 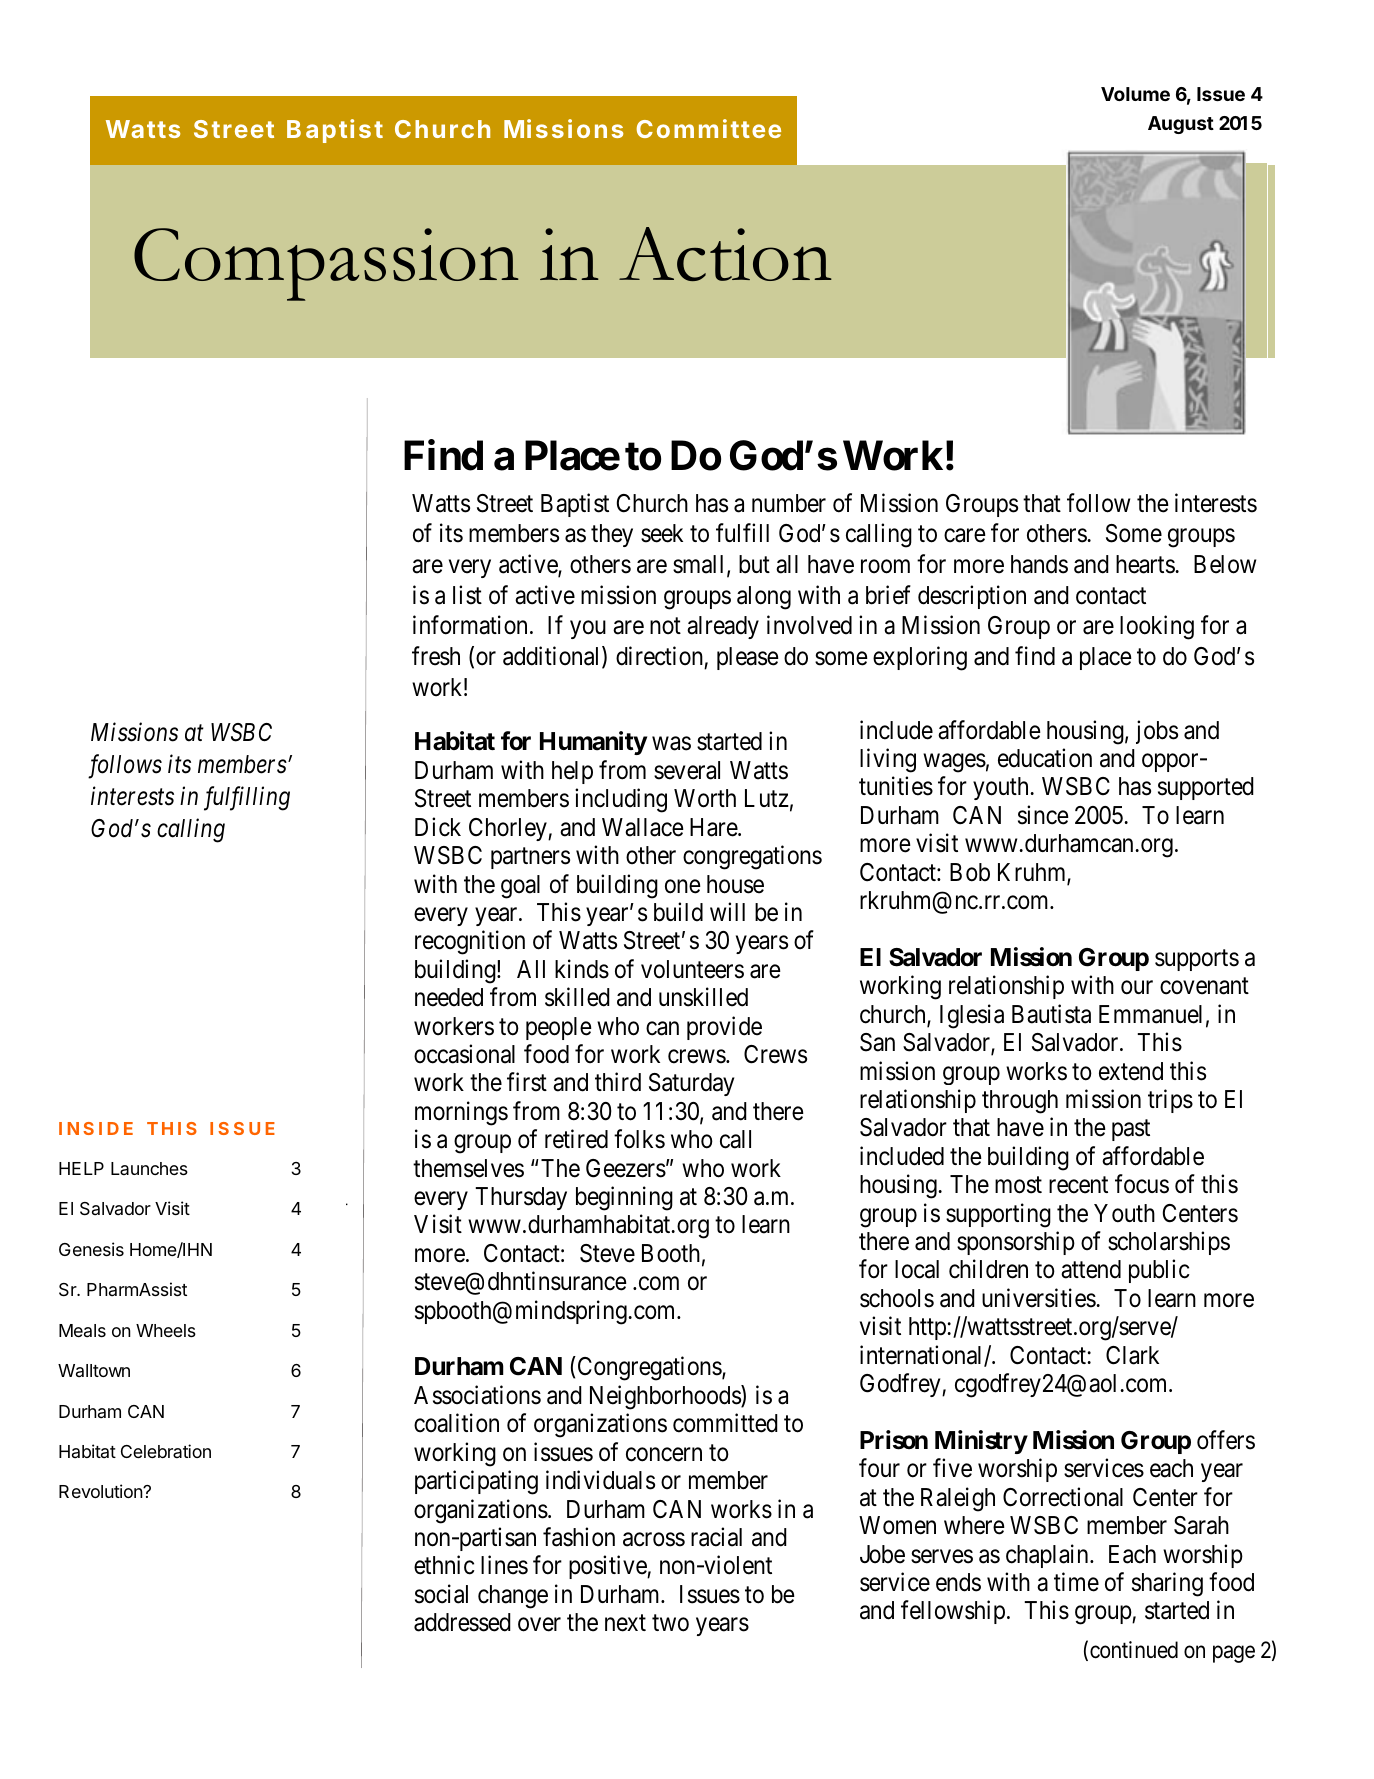 What do you see at coordinates (1091, 1269) in the document?
I see `attend` at bounding box center [1091, 1269].
